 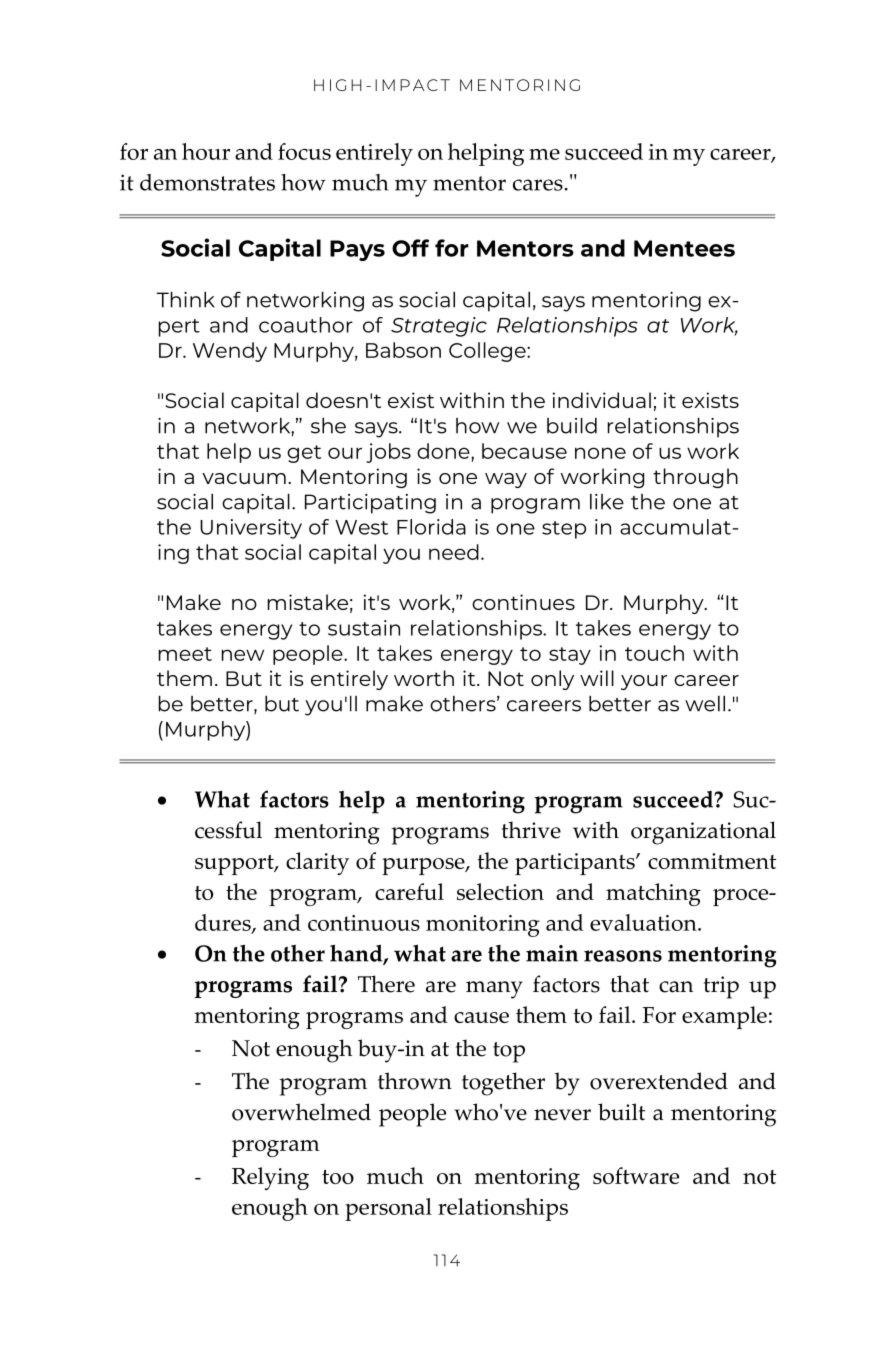 What do you see at coordinates (538, 185) in the page?
I see `cares` at bounding box center [538, 185].
